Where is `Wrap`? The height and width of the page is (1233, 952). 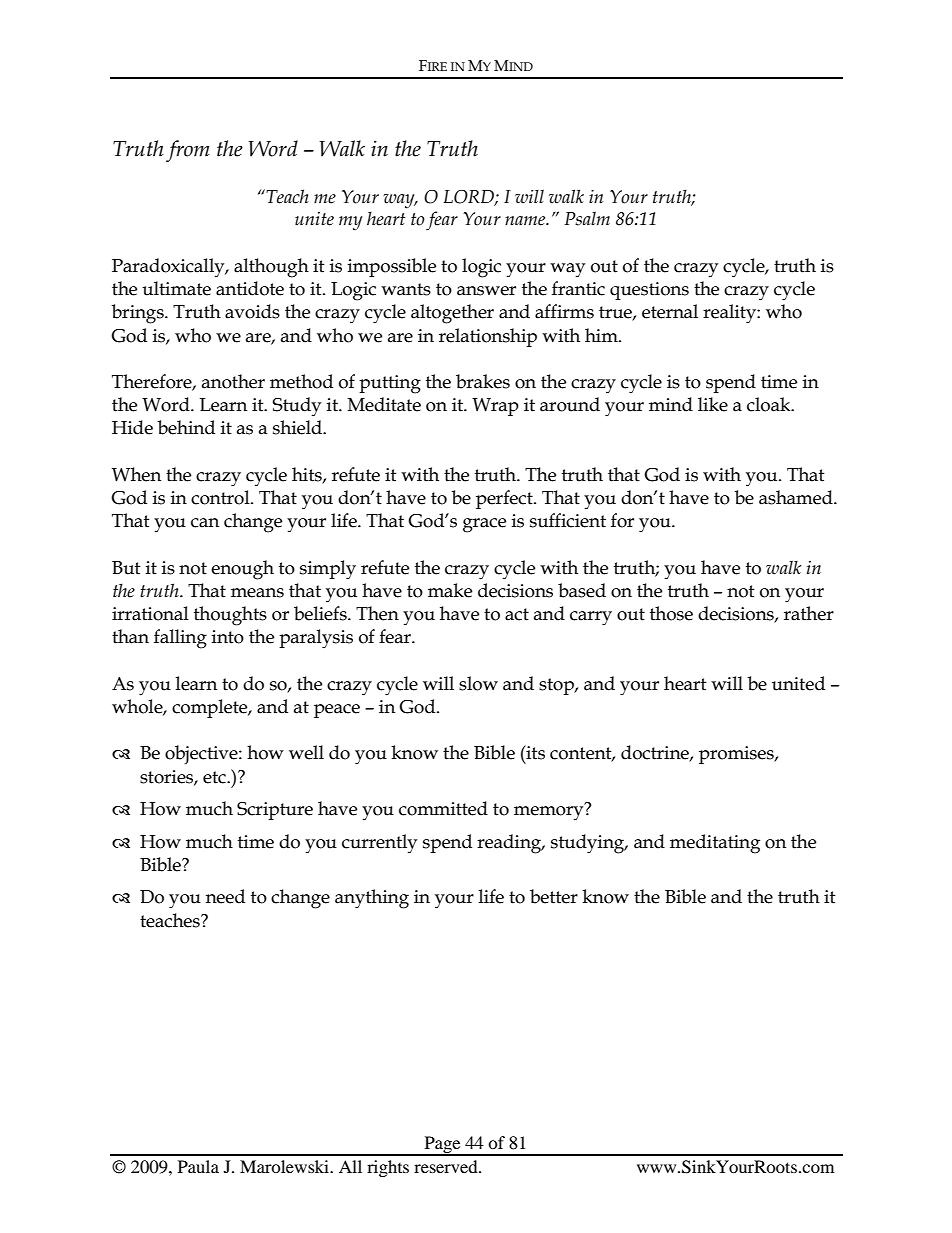
Wrap is located at coordinates (495, 407).
